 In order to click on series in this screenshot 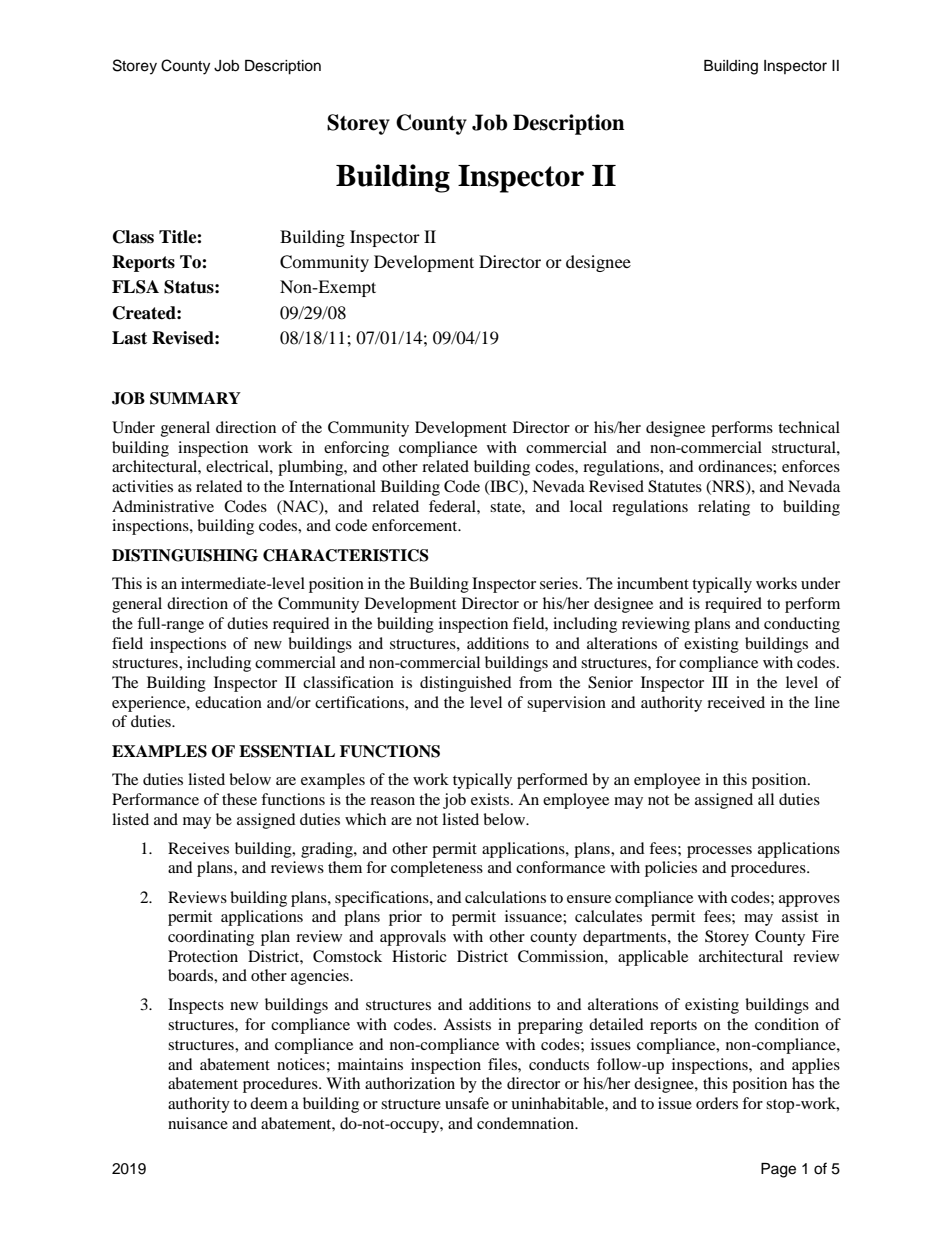, I will do `click(560, 583)`.
